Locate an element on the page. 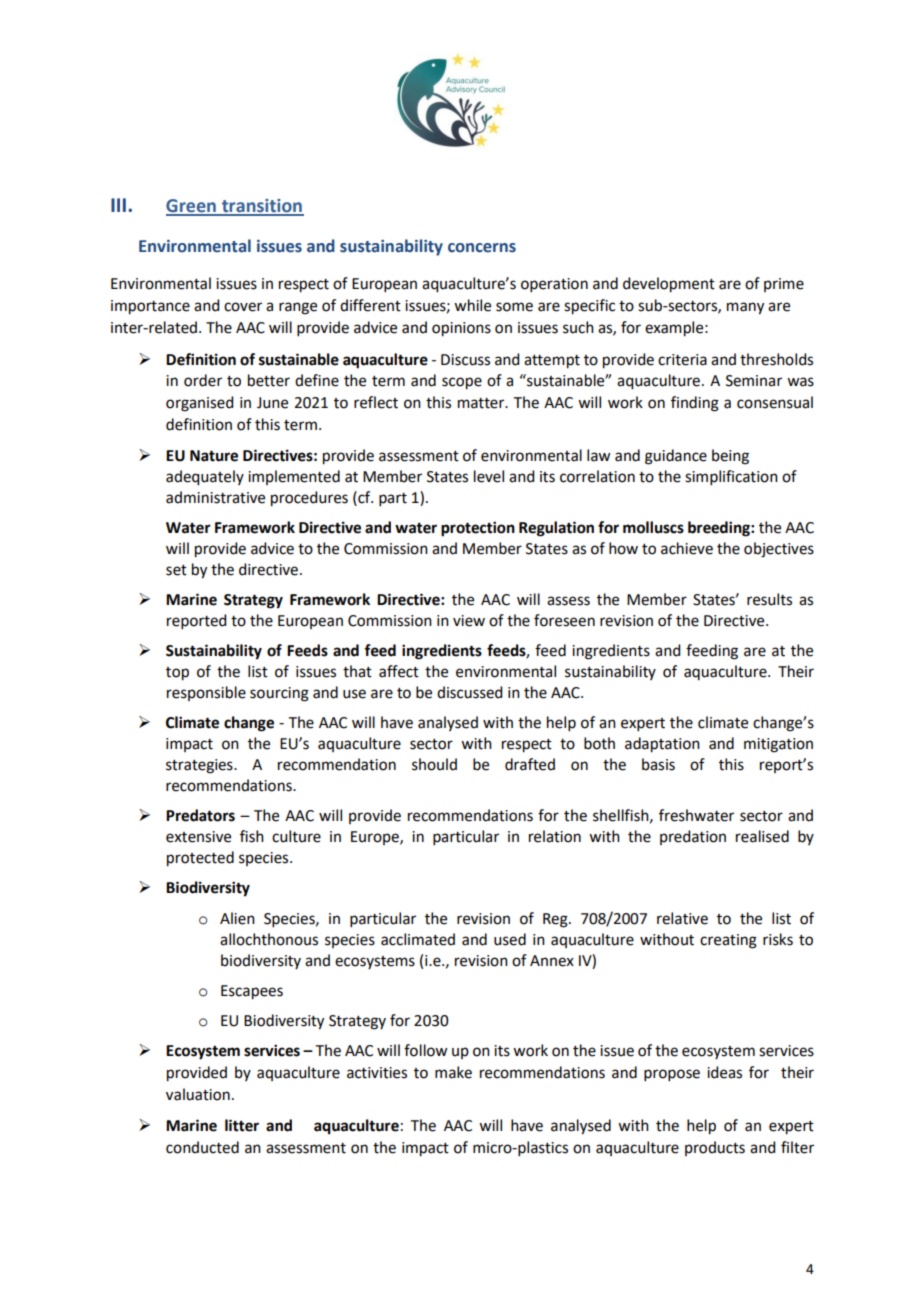  top is located at coordinates (177, 674).
